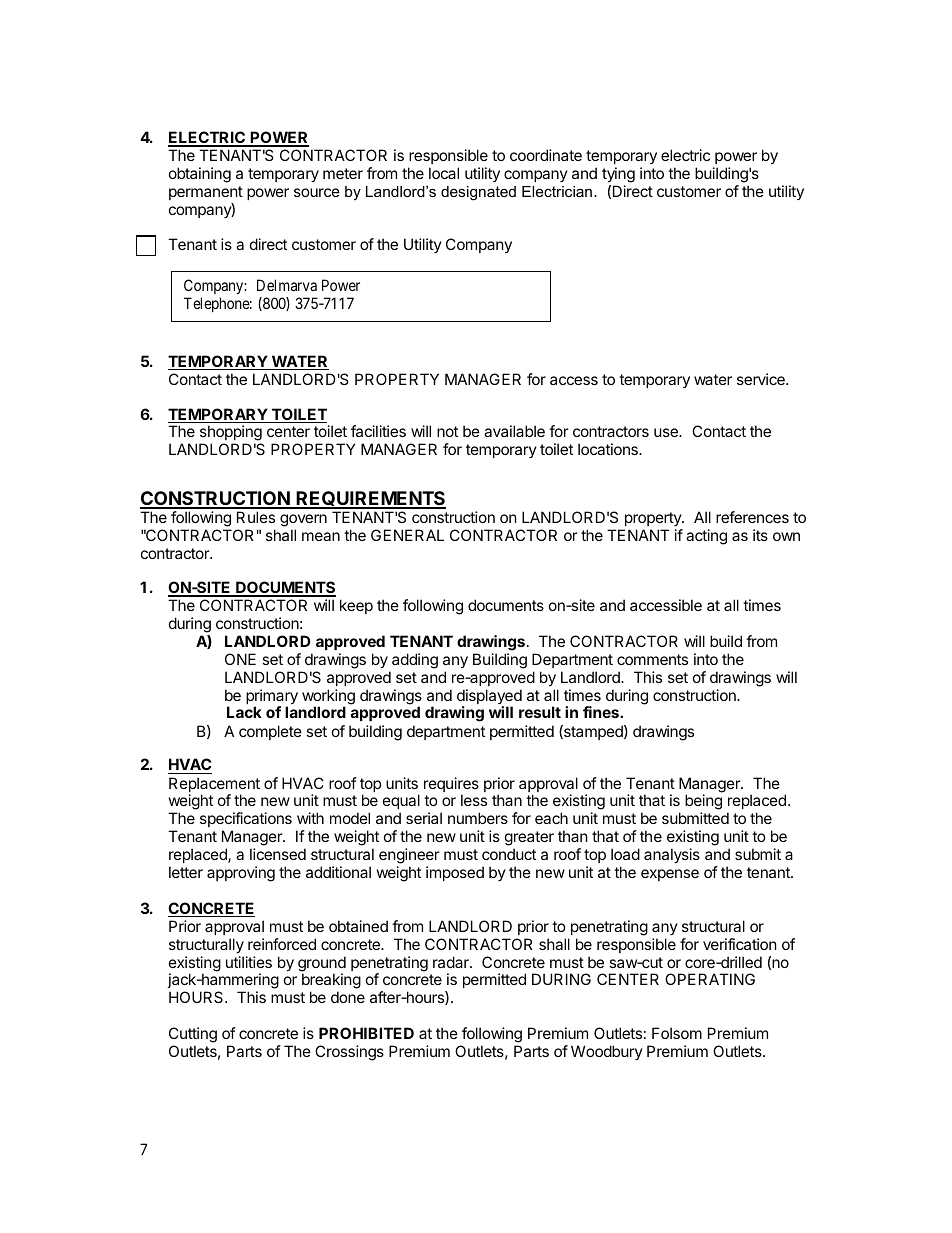  What do you see at coordinates (415, 661) in the page?
I see `adding` at bounding box center [415, 661].
